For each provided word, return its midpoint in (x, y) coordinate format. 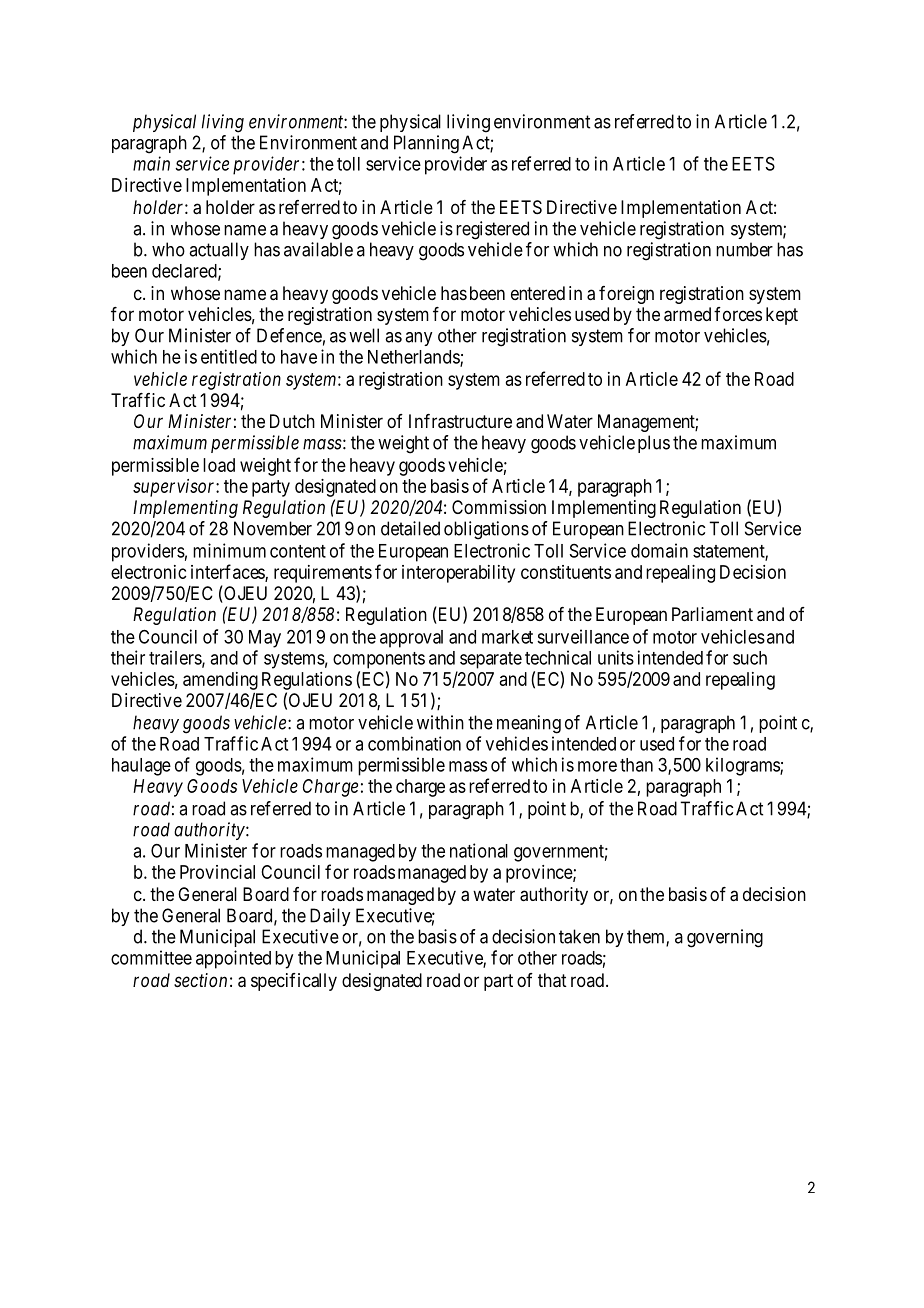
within (440, 722)
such (750, 658)
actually (219, 251)
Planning (426, 144)
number (744, 249)
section (200, 980)
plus (654, 444)
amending (220, 681)
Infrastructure (460, 421)
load (219, 465)
